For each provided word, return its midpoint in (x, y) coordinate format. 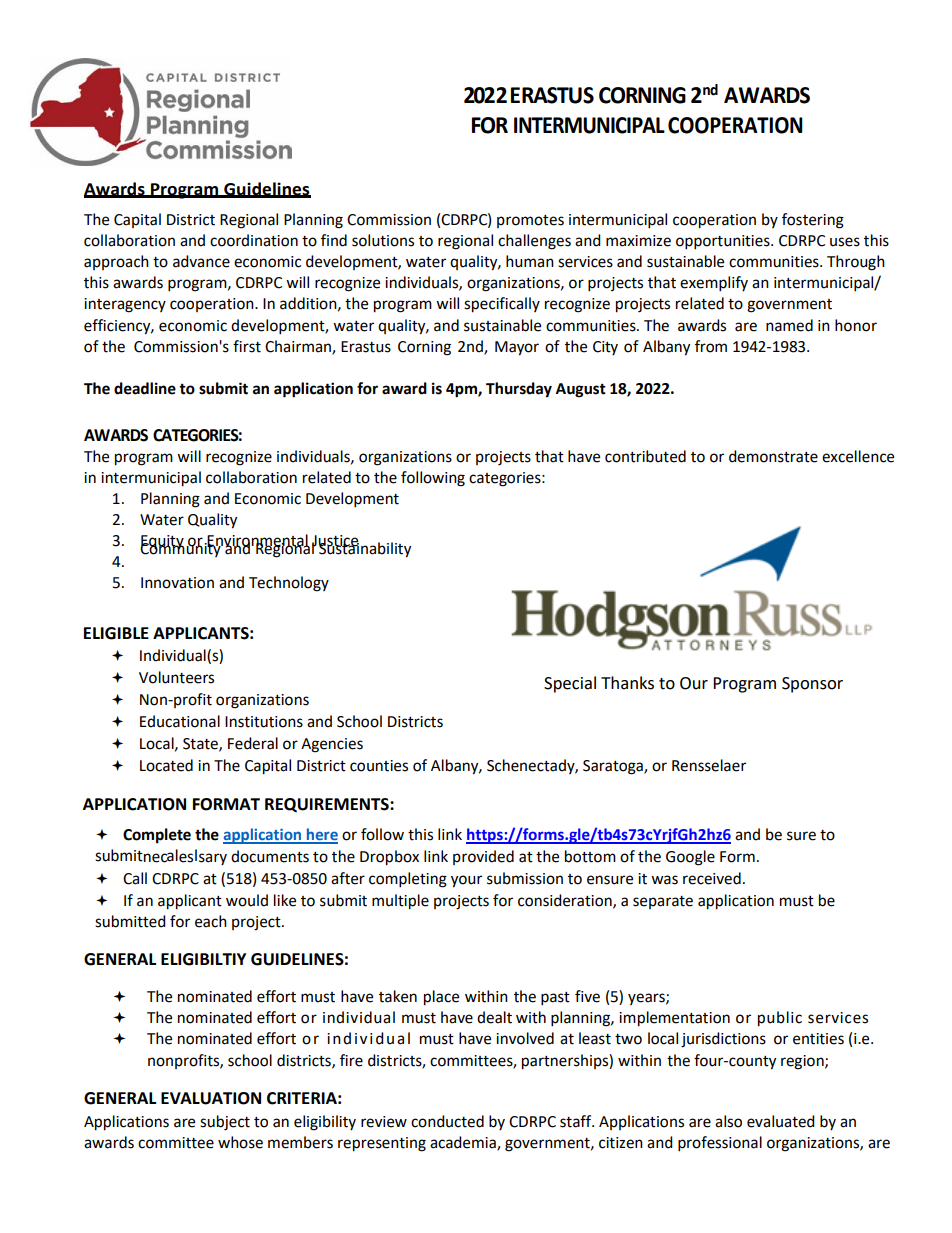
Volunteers (176, 677)
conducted (447, 1121)
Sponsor (812, 685)
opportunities (724, 242)
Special (570, 684)
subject (225, 1123)
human (530, 261)
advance (201, 261)
